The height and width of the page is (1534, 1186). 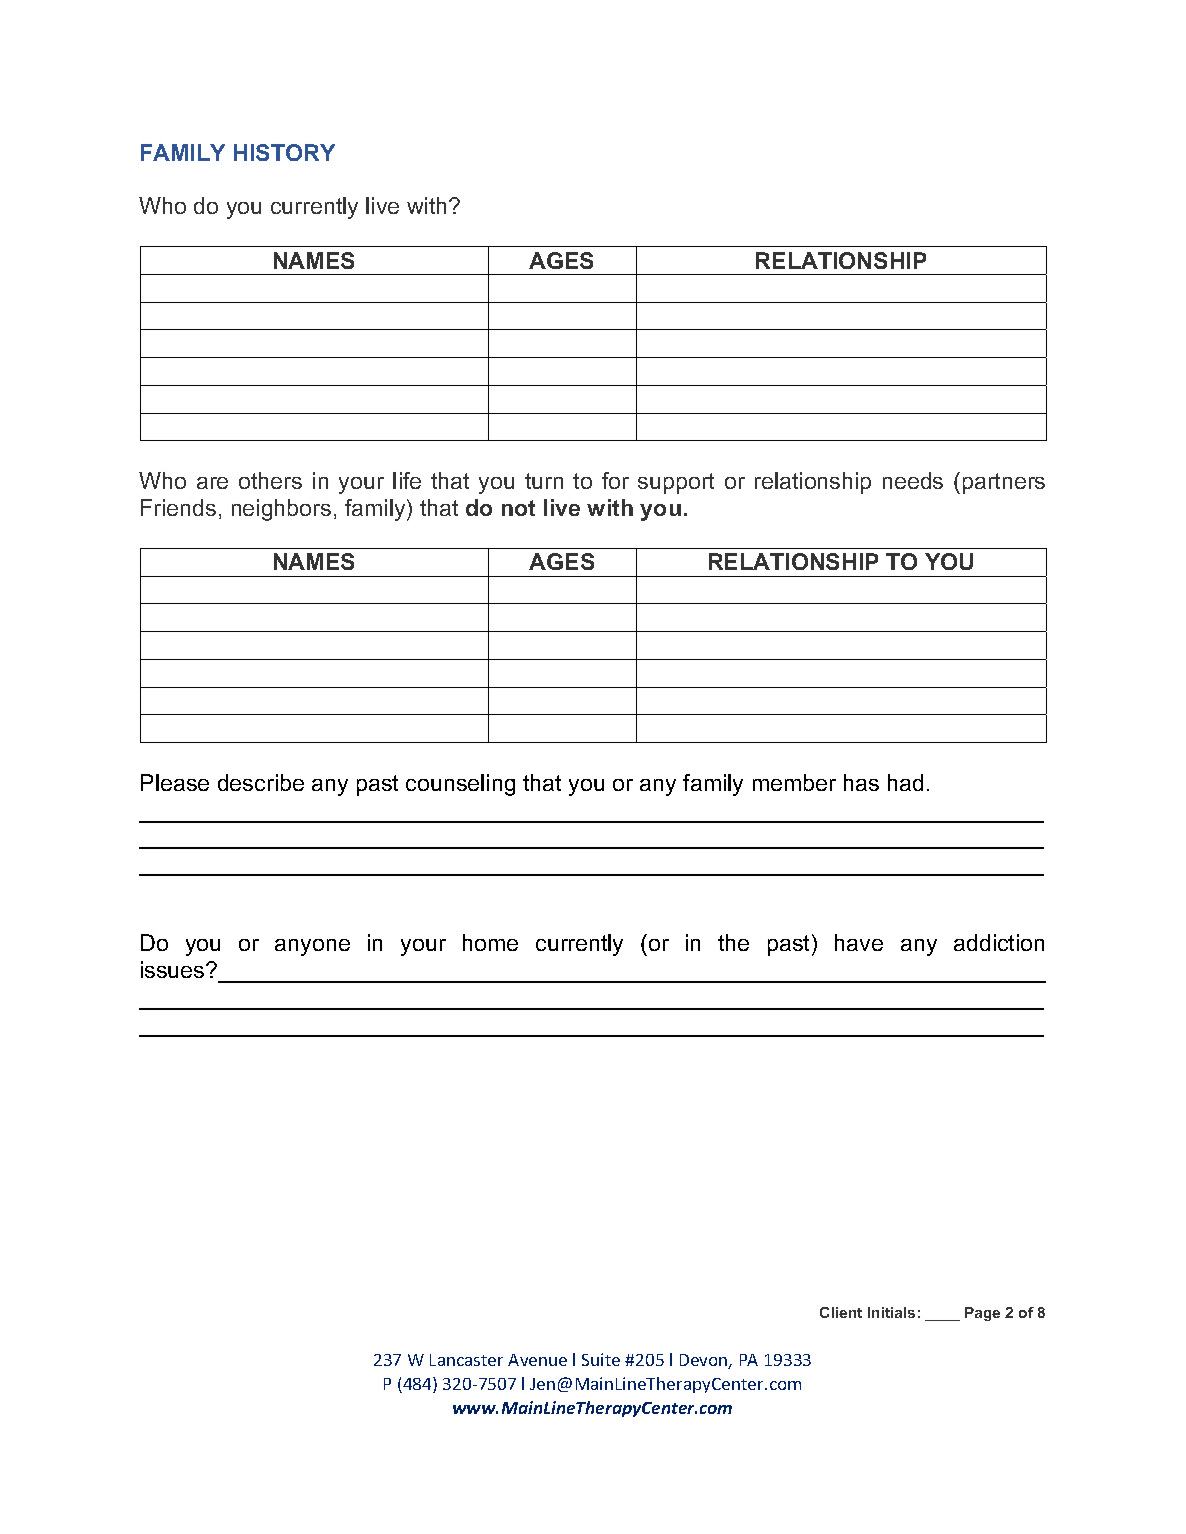 What do you see at coordinates (261, 782) in the page?
I see `describe` at bounding box center [261, 782].
